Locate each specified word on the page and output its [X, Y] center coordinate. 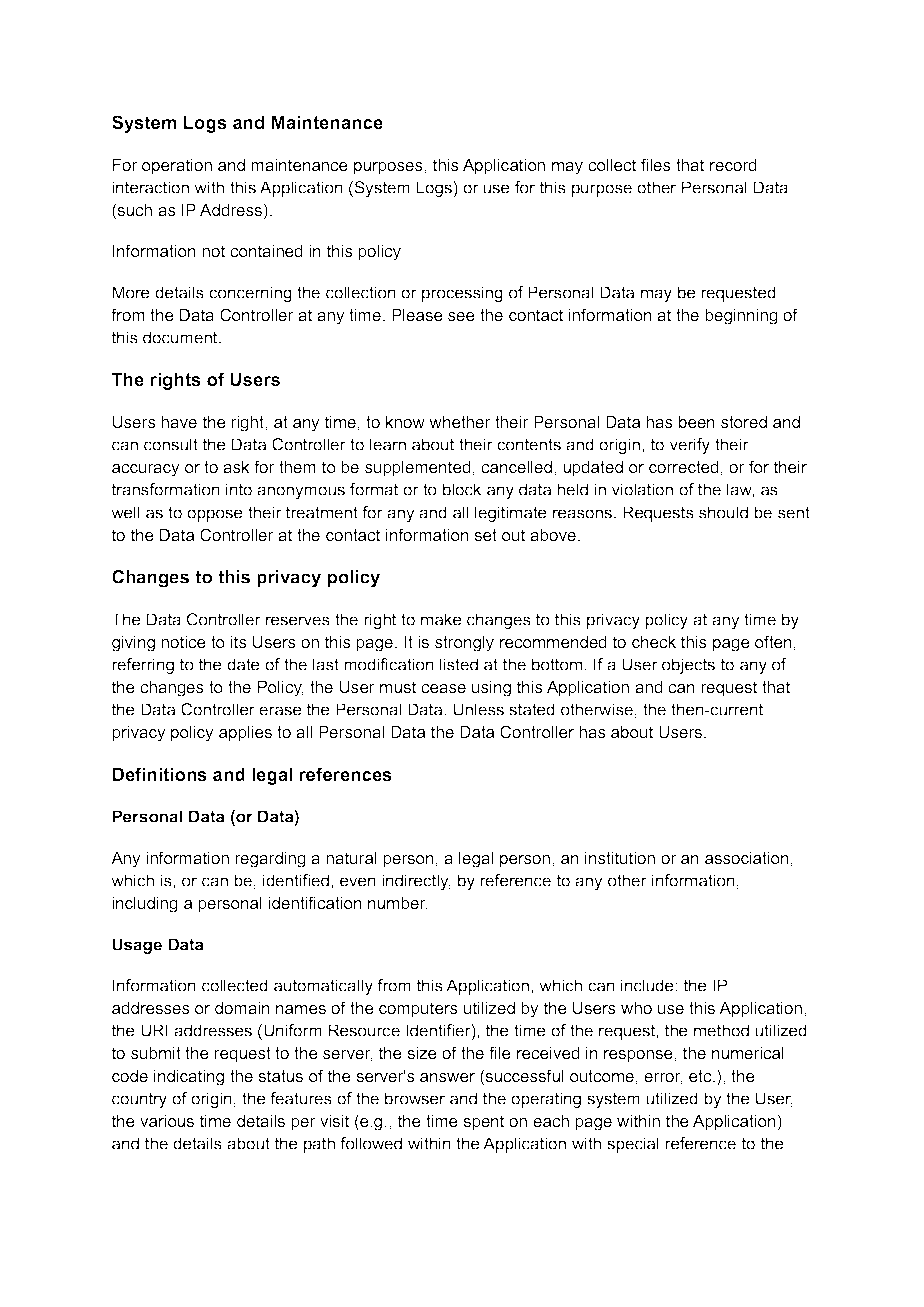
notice [183, 642]
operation [177, 167]
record [733, 165]
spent [483, 1123]
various [167, 1121]
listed [459, 664]
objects [688, 666]
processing [462, 294]
